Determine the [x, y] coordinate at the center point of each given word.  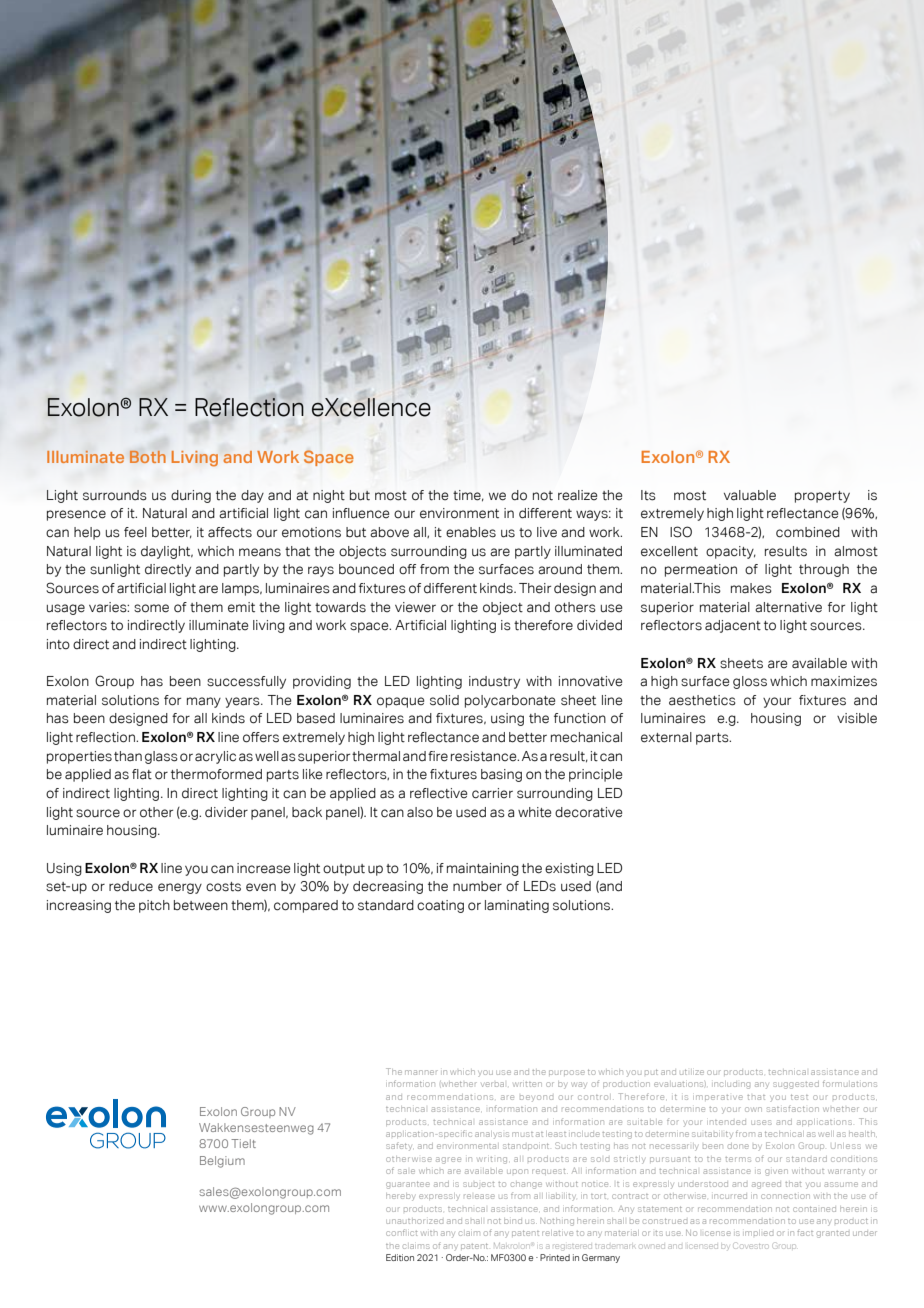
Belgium [222, 1162]
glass [161, 757]
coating [440, 906]
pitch [154, 906]
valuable [750, 495]
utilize [692, 1072]
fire [438, 756]
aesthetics [702, 700]
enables [471, 532]
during [191, 496]
